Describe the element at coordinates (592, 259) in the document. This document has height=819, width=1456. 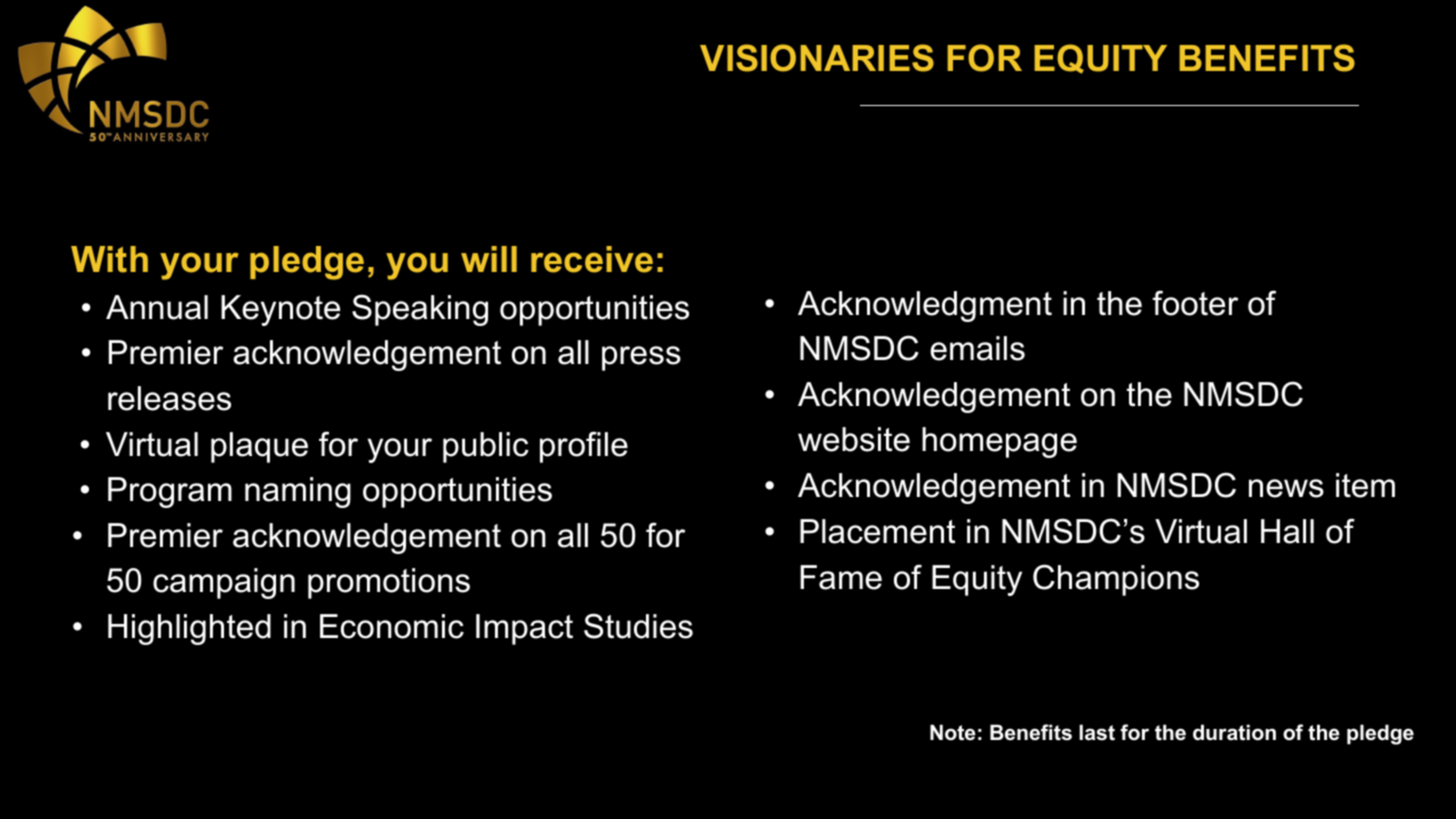
I see `receive` at that location.
